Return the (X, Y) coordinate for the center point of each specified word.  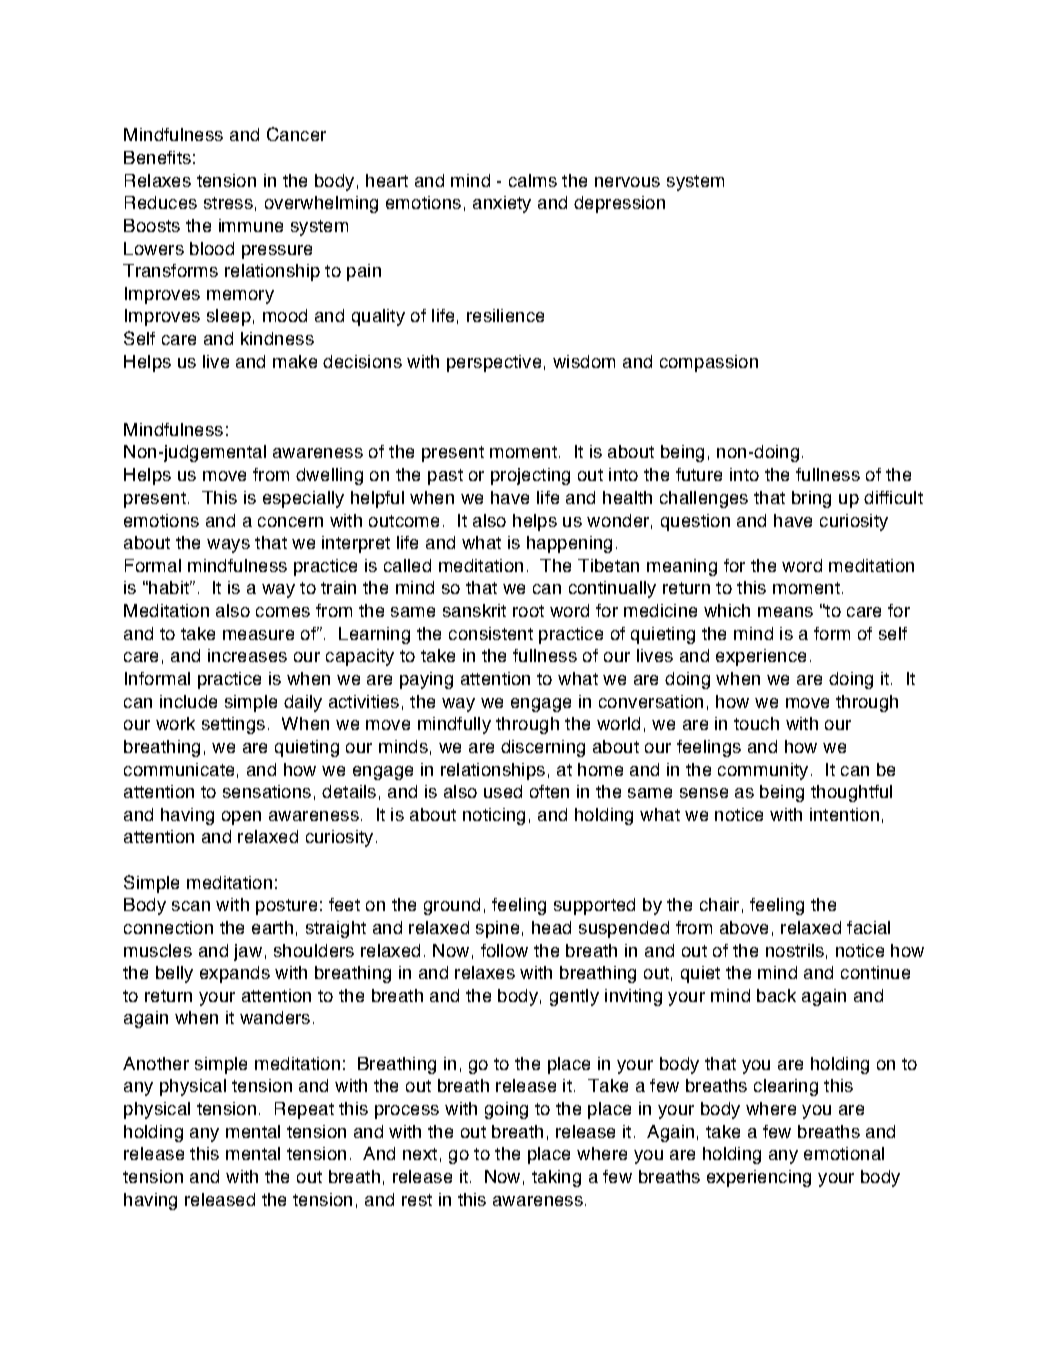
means (785, 612)
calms (533, 180)
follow (504, 950)
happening (569, 544)
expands (235, 974)
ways (228, 546)
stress (228, 203)
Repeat (304, 1110)
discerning (543, 748)
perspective (494, 363)
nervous (627, 182)
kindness (277, 338)
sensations (267, 791)
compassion (709, 363)
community (763, 771)
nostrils (795, 950)
